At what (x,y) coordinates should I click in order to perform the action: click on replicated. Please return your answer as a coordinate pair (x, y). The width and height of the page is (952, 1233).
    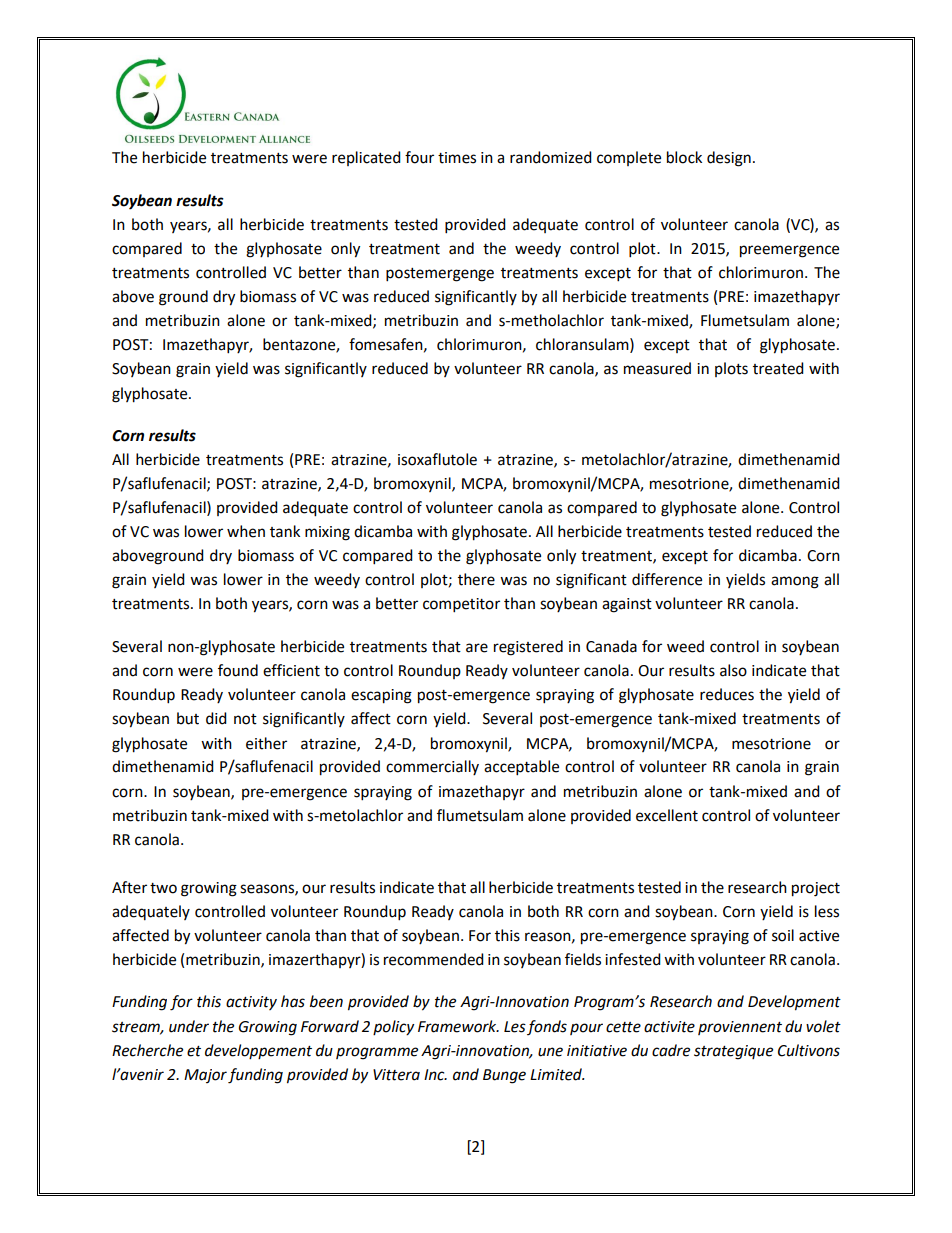
    Looking at the image, I should click on (366, 158).
